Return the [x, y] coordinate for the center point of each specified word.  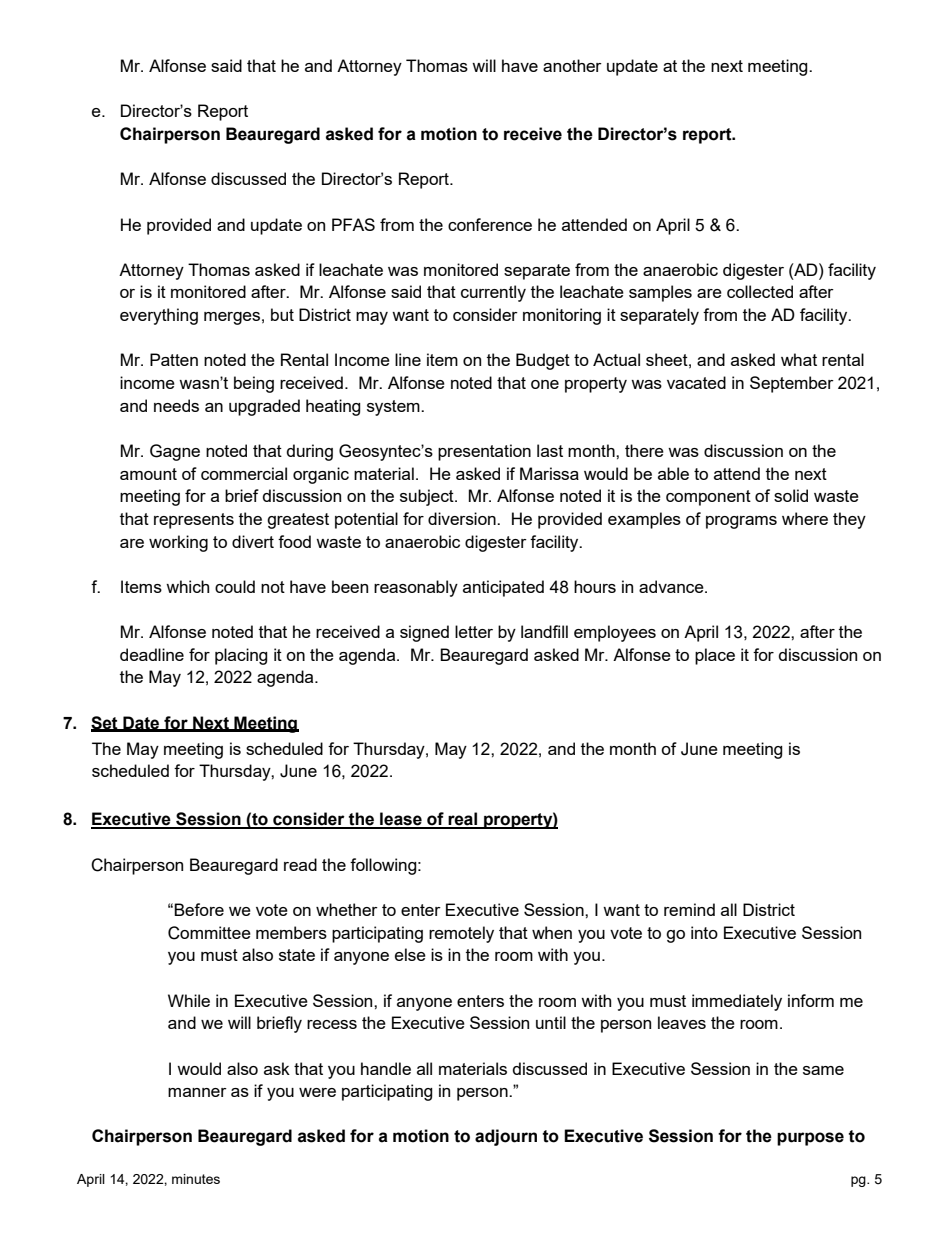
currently [493, 293]
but [282, 314]
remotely [461, 934]
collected [760, 291]
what [799, 359]
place [715, 656]
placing [241, 656]
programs [741, 522]
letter [474, 631]
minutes [196, 1179]
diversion [463, 518]
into [704, 932]
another [572, 65]
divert [253, 541]
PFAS [353, 224]
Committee [209, 933]
